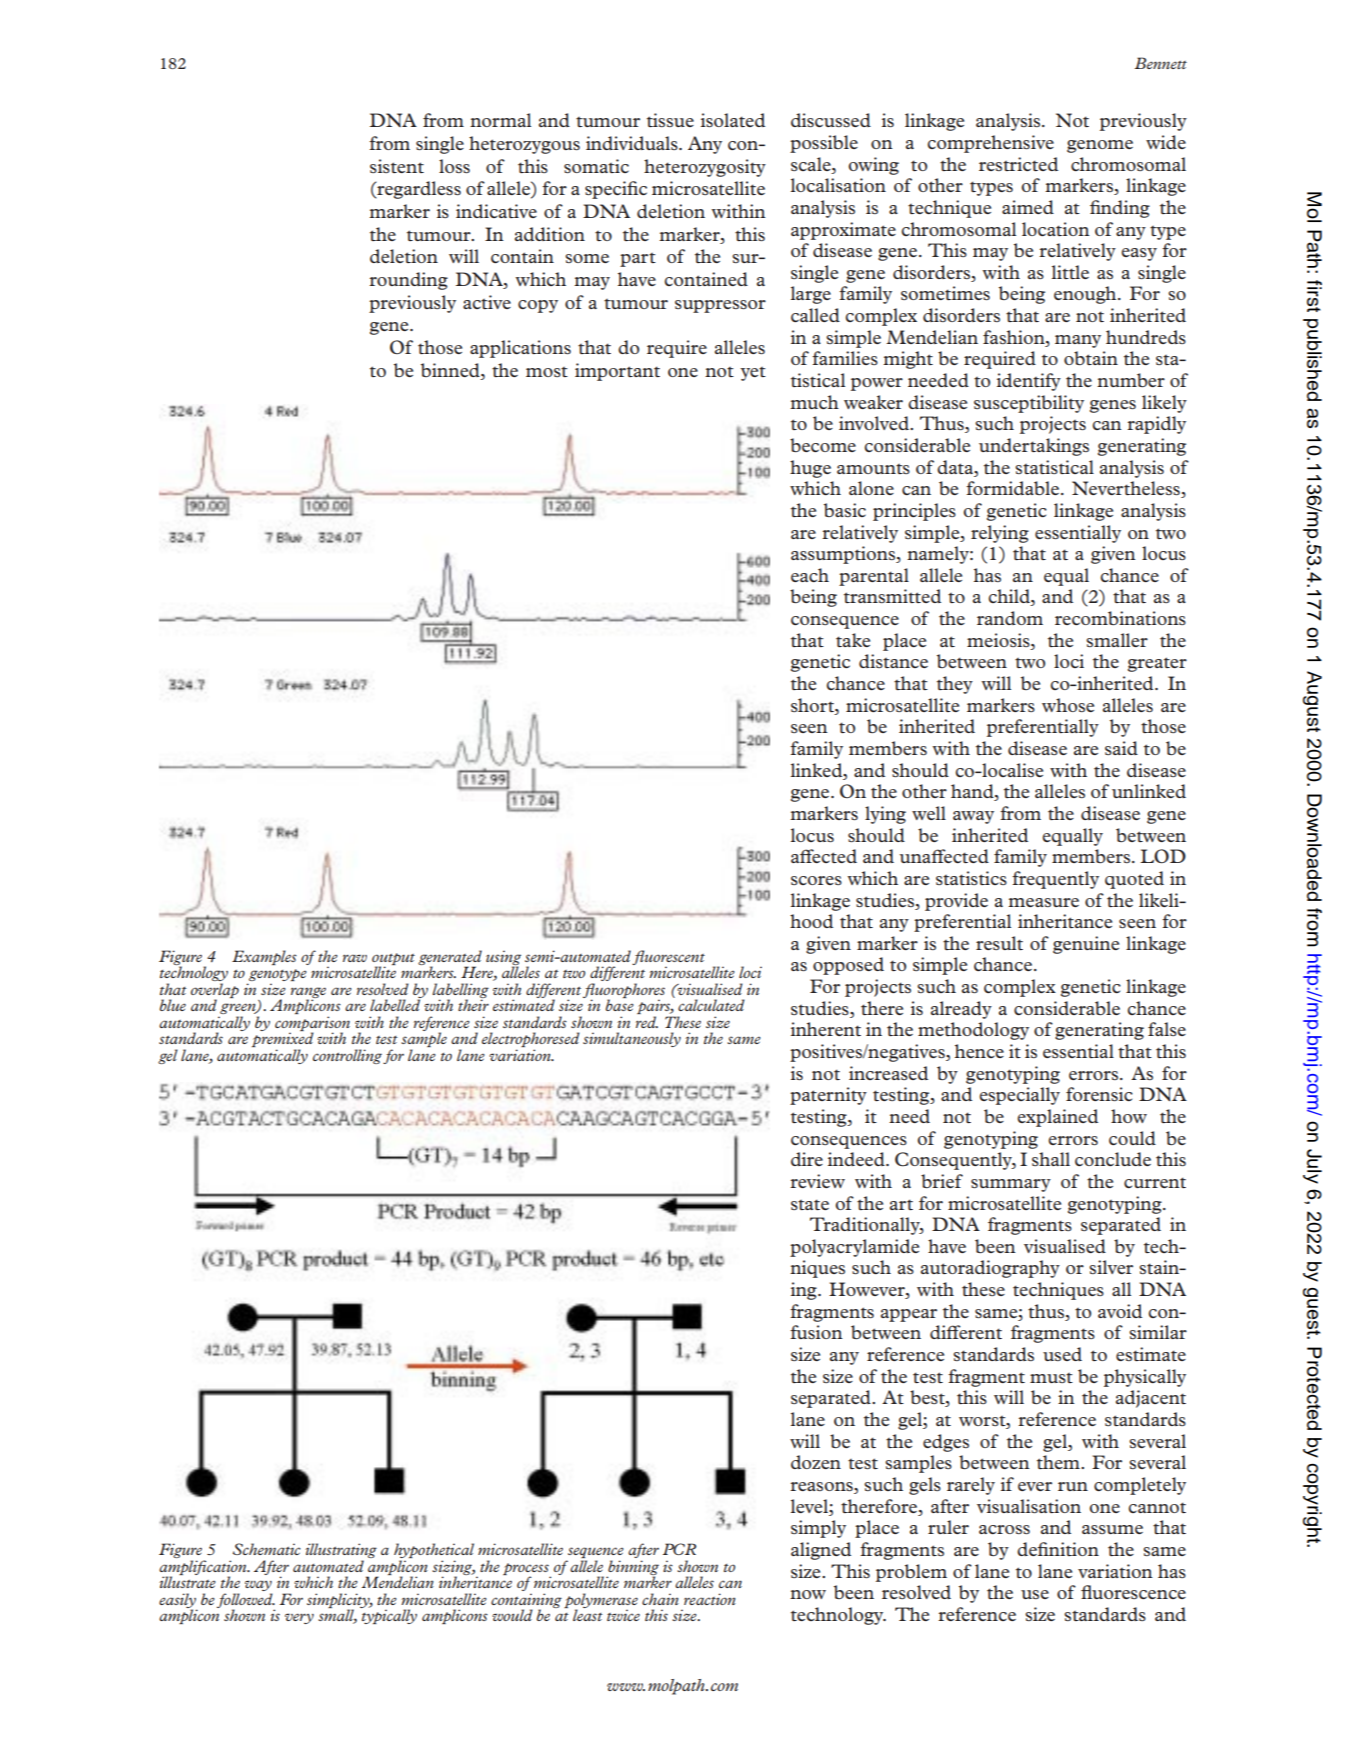  What do you see at coordinates (1055, 880) in the page?
I see `frequently` at bounding box center [1055, 880].
